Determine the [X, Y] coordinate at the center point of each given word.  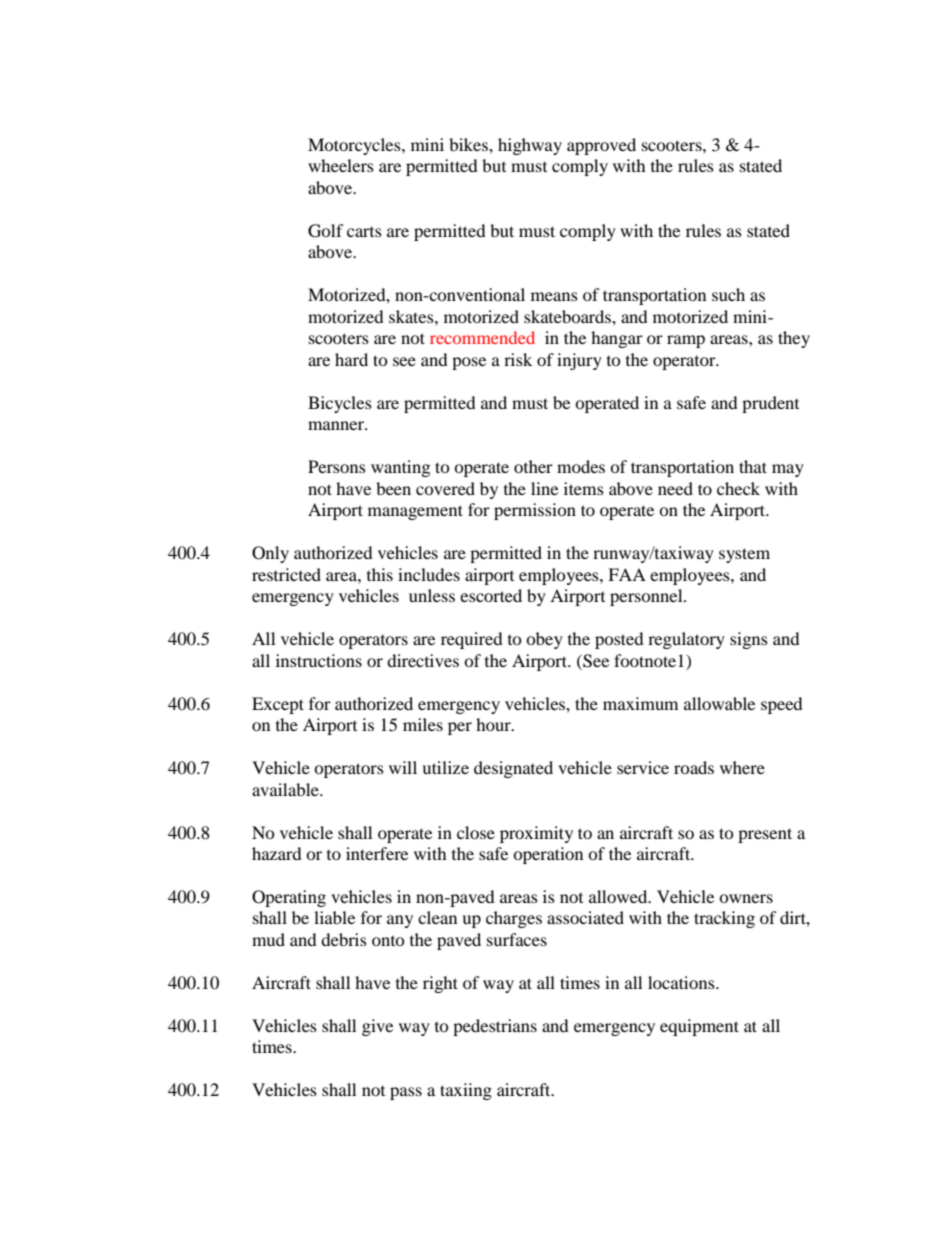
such [728, 294]
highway [530, 146]
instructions [319, 660]
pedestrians [495, 1027]
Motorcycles [355, 146]
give [377, 1027]
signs [749, 640]
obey [544, 640]
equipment [699, 1027]
